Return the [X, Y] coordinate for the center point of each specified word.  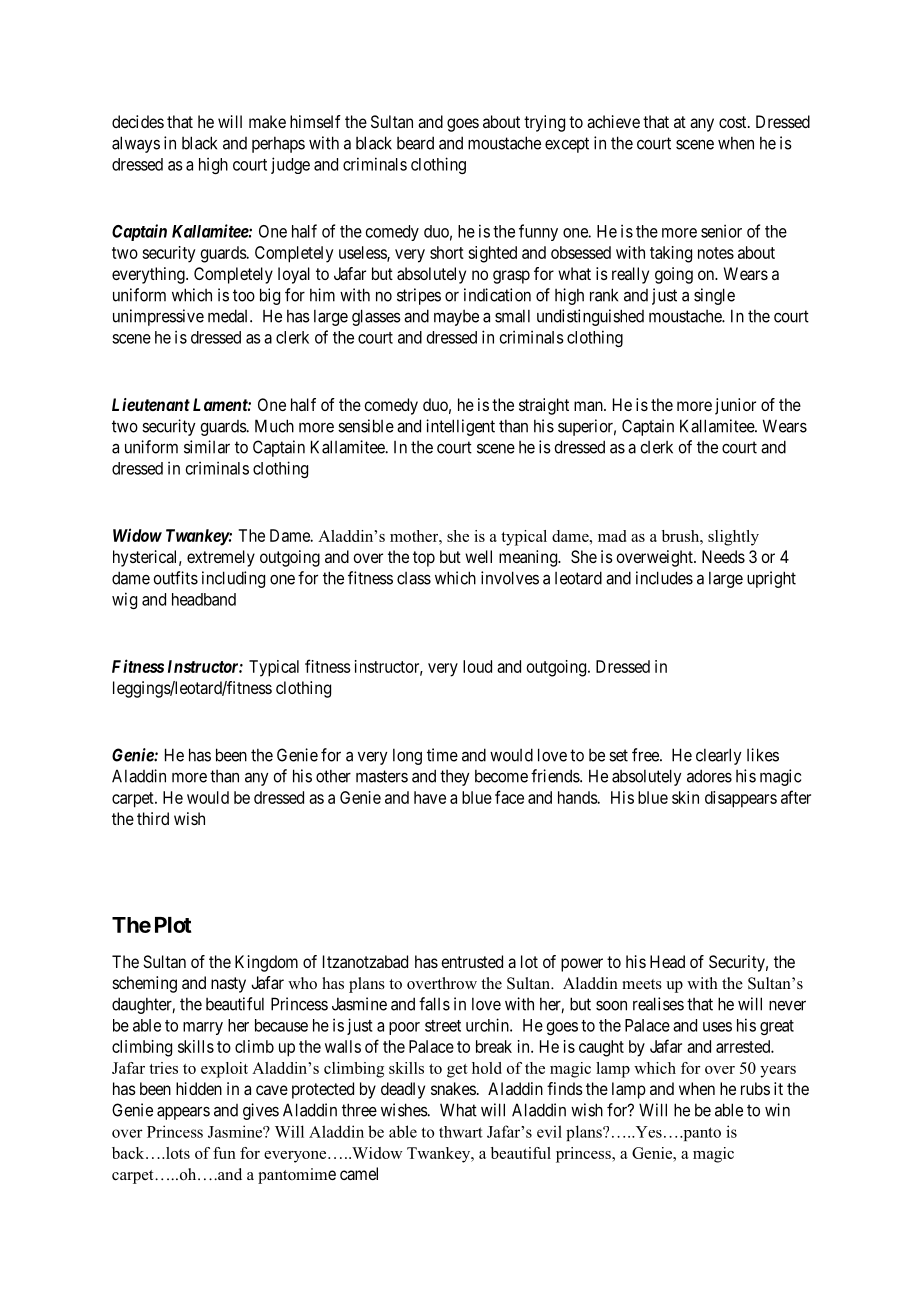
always [136, 144]
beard [415, 143]
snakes [453, 1088]
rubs [755, 1088]
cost [734, 122]
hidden [199, 1088]
